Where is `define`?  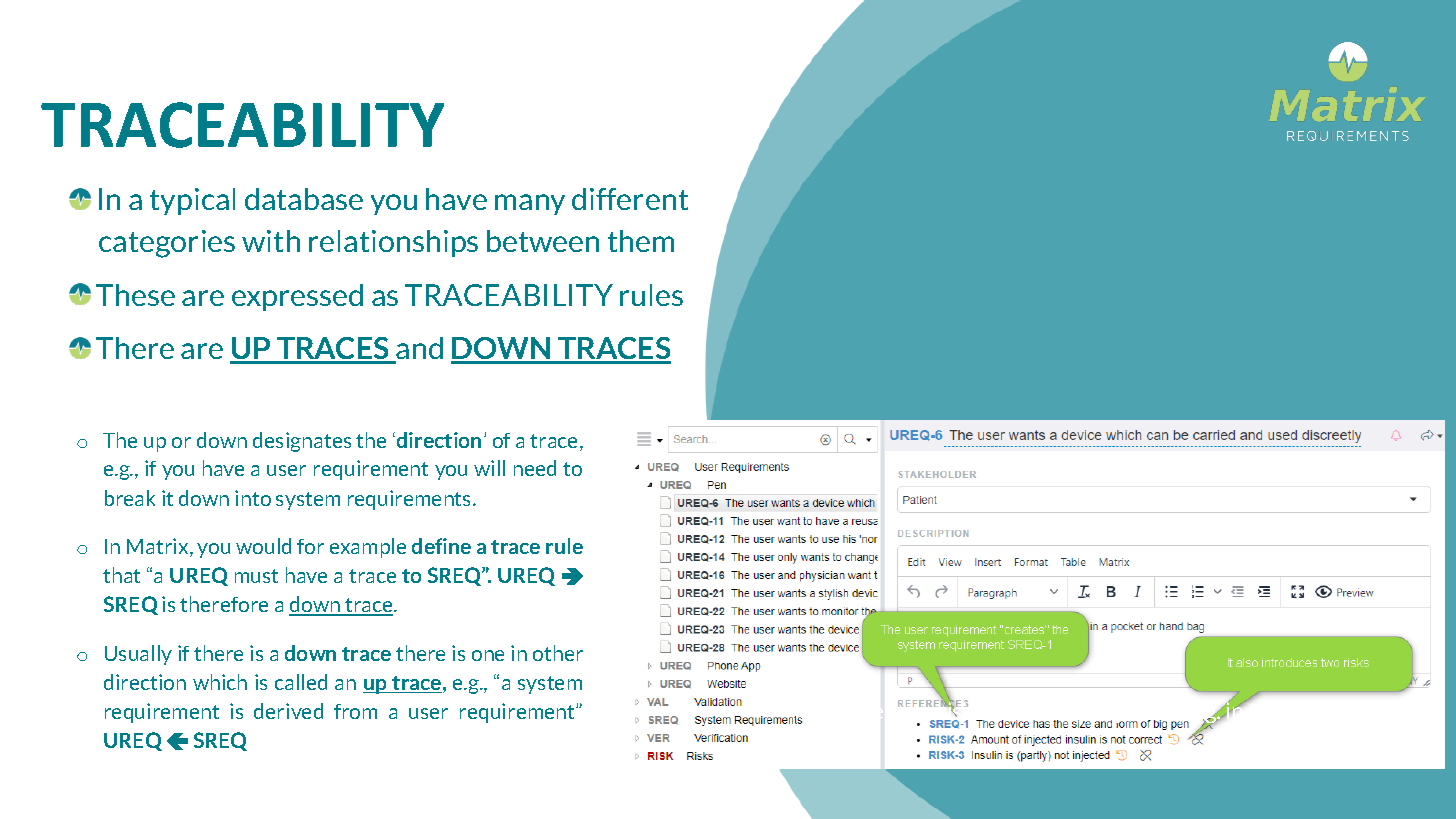 define is located at coordinates (441, 546).
